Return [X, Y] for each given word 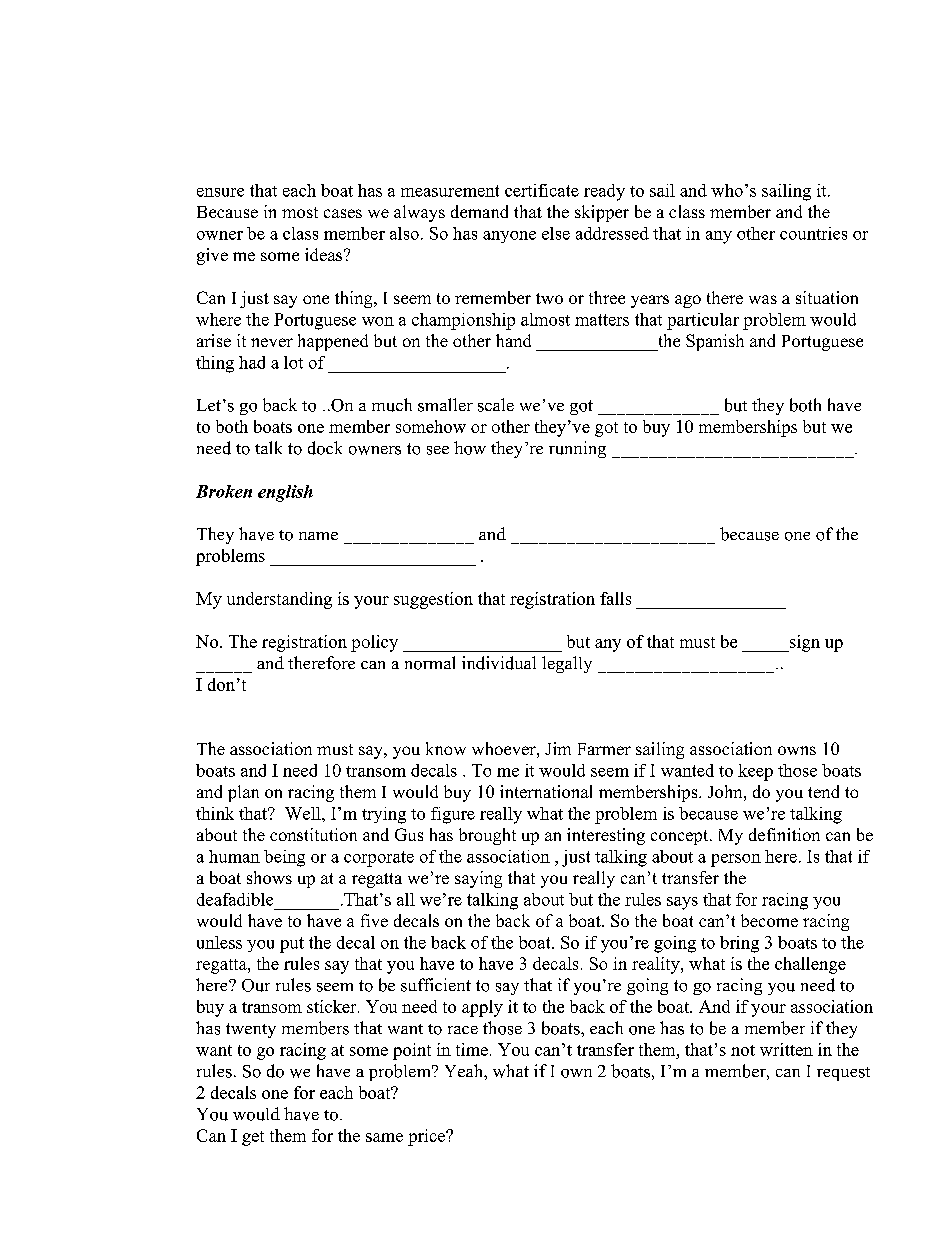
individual [499, 663]
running [577, 449]
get [253, 1138]
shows [269, 877]
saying [478, 879]
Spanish [715, 342]
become [769, 920]
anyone [509, 237]
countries [813, 233]
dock [325, 448]
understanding [279, 600]
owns [797, 750]
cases [343, 213]
